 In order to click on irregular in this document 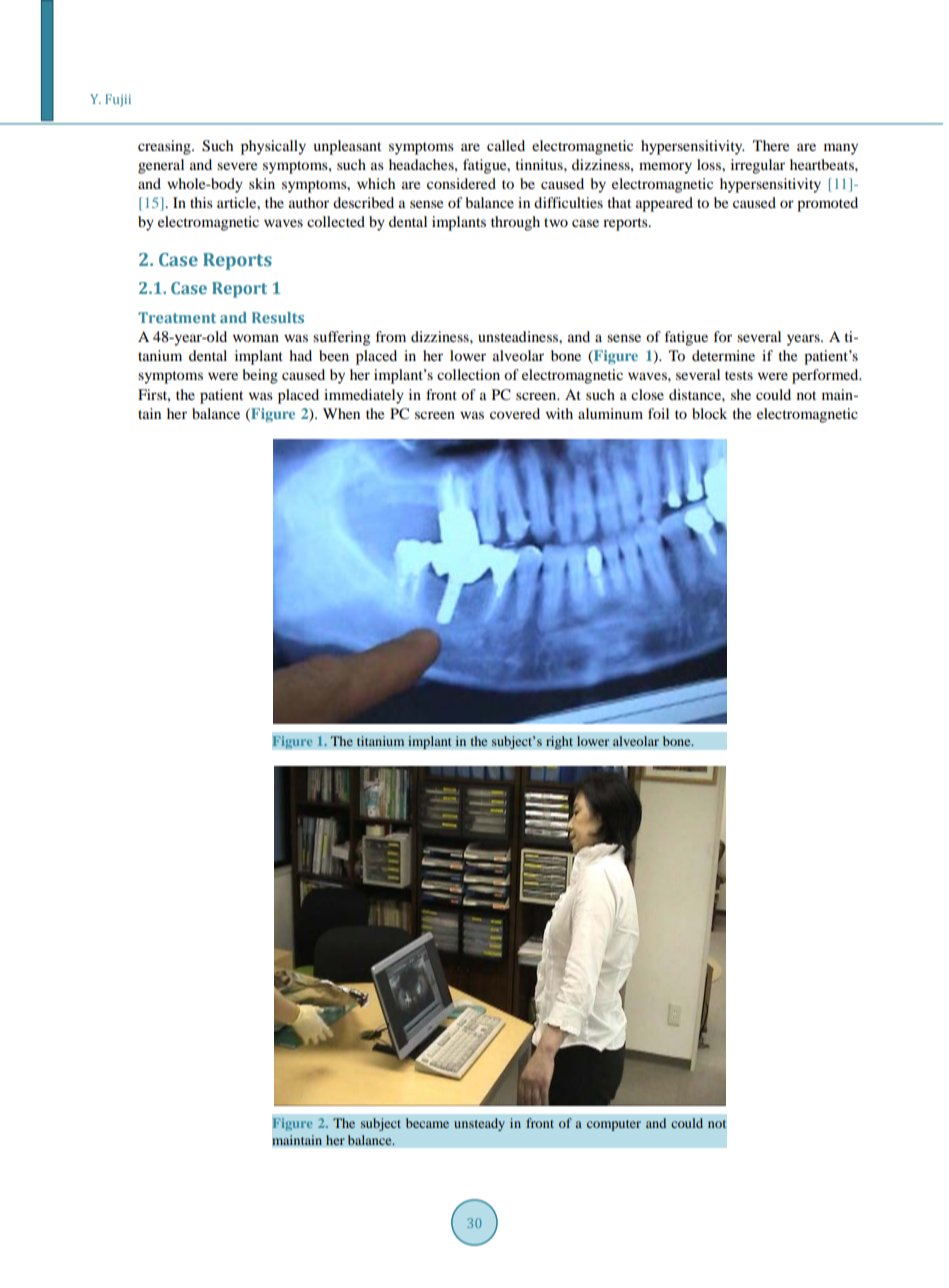, I will do `click(758, 166)`.
